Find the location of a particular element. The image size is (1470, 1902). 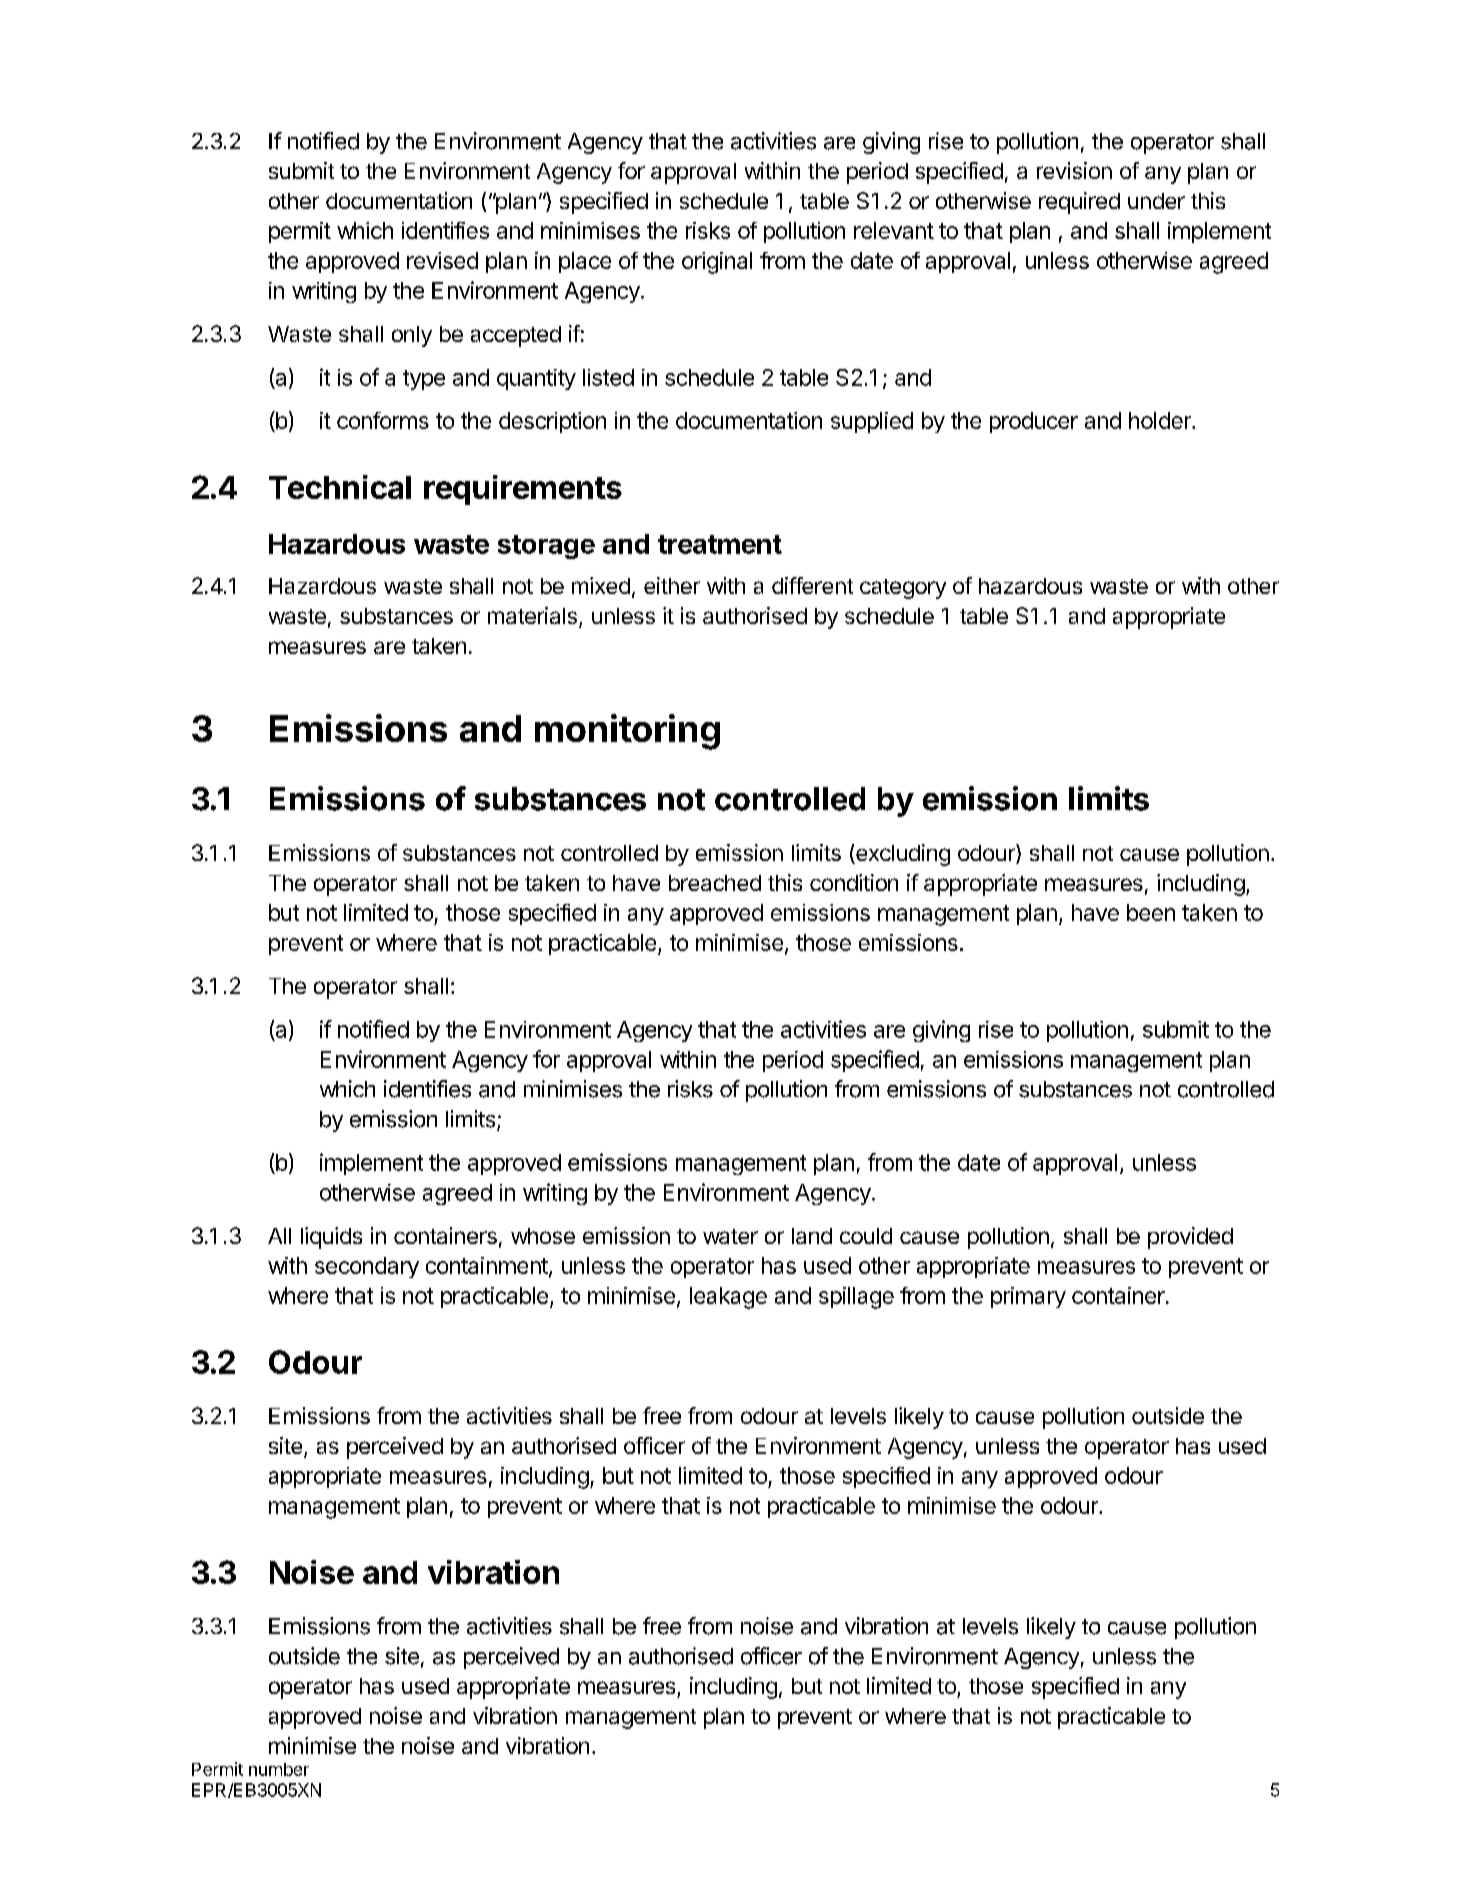

revised is located at coordinates (442, 260).
